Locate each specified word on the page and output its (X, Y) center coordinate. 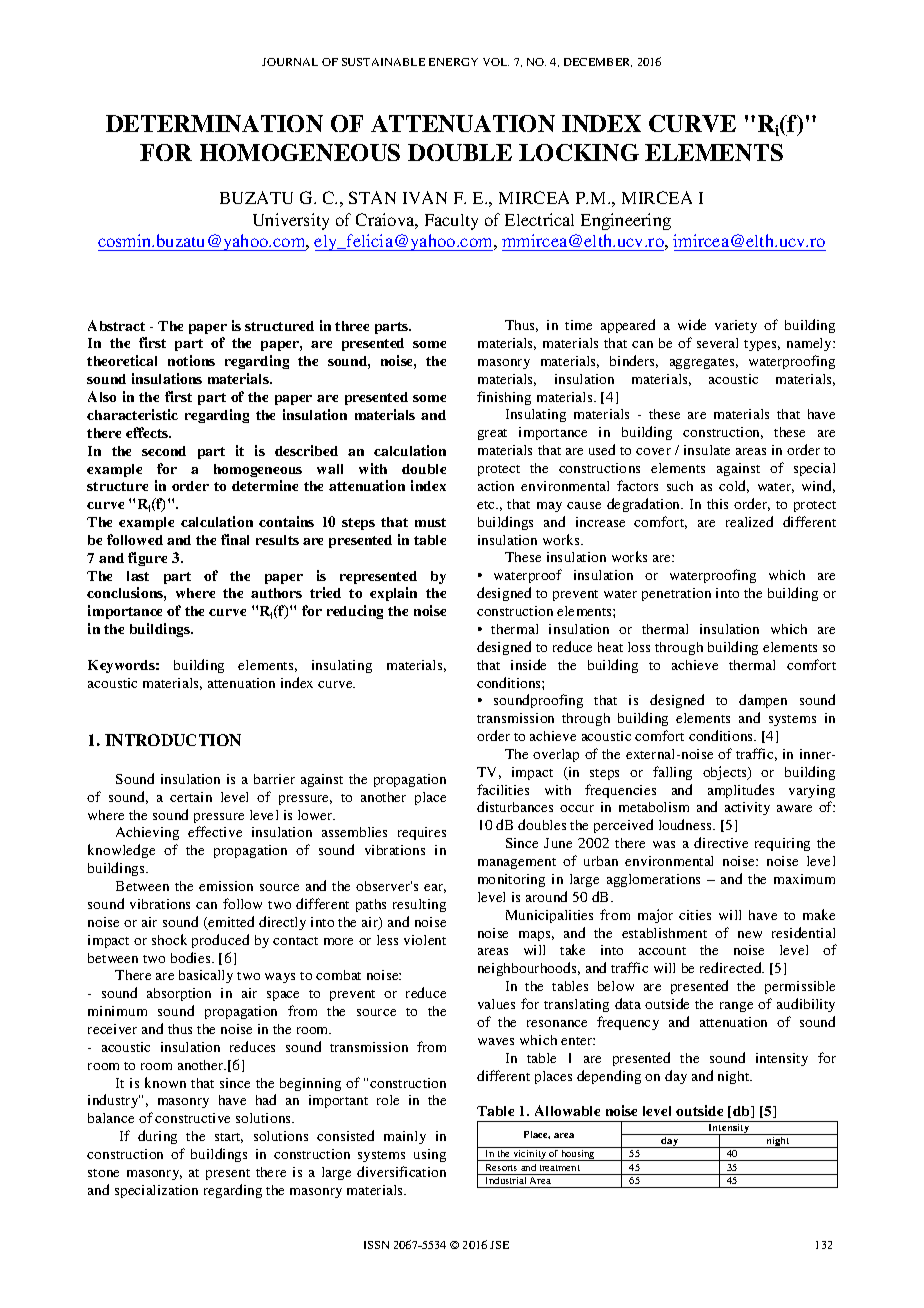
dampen (763, 701)
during (157, 1137)
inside (528, 664)
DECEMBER (598, 62)
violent (425, 940)
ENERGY (453, 62)
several (717, 343)
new (750, 934)
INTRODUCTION (173, 740)
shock (169, 939)
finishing (504, 398)
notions (191, 360)
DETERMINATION (214, 123)
